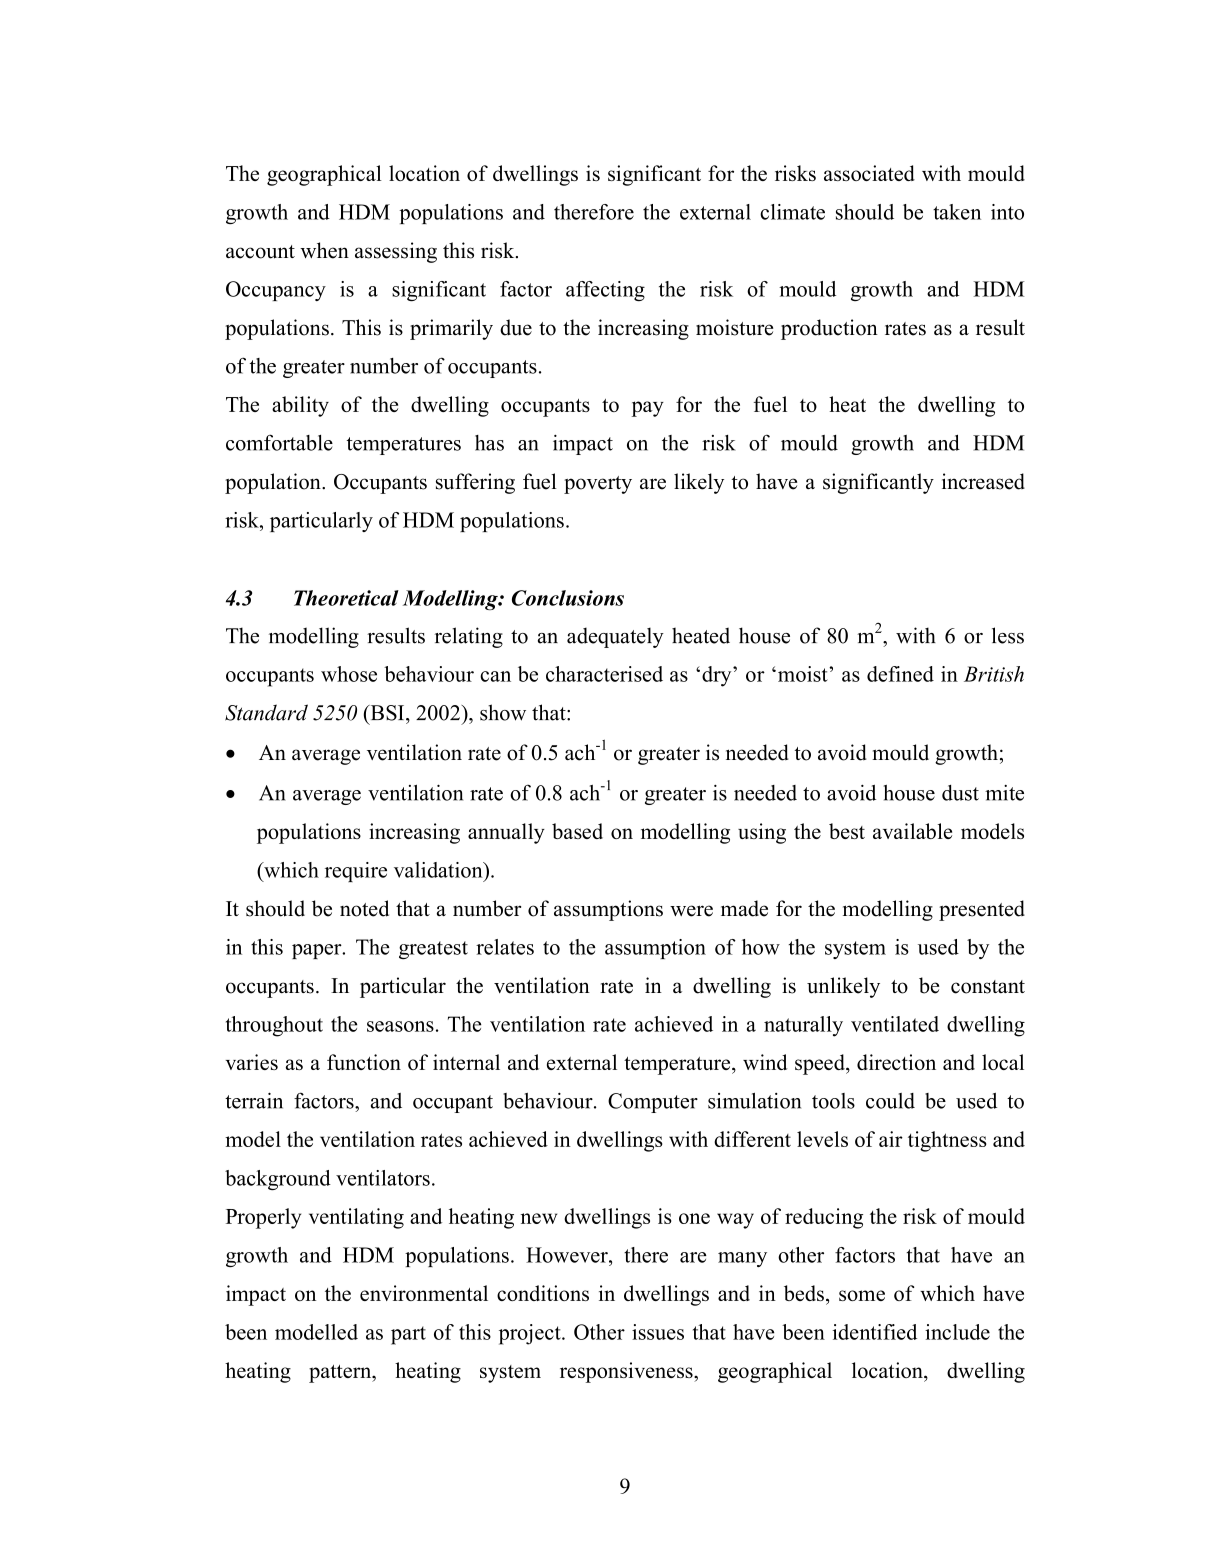 This document has width=1209, height=1565. Describe the element at coordinates (957, 1332) in the document. I see `include` at that location.
